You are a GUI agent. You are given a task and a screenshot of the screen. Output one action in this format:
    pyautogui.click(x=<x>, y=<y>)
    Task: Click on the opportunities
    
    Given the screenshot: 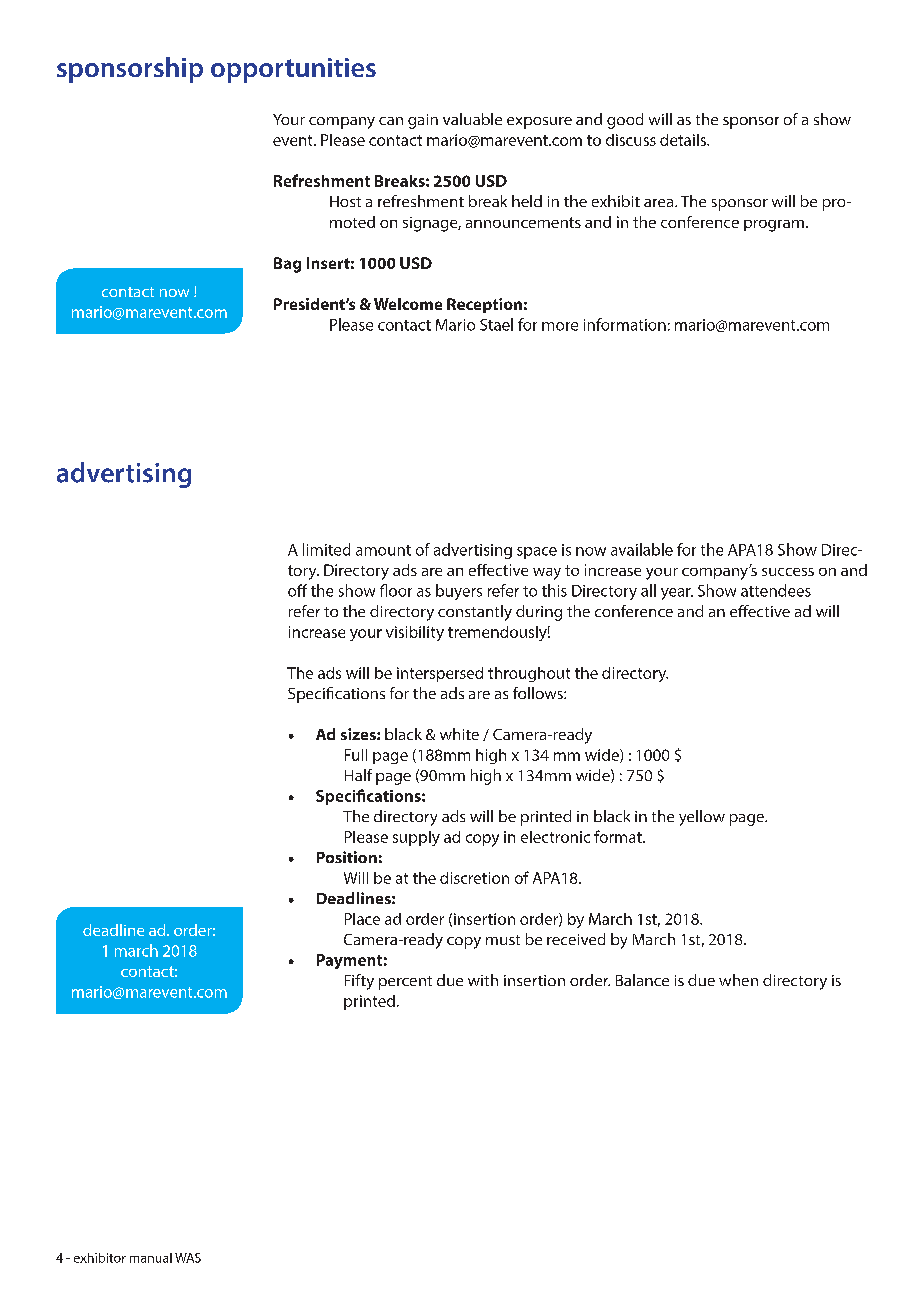 What is the action you would take?
    pyautogui.click(x=293, y=70)
